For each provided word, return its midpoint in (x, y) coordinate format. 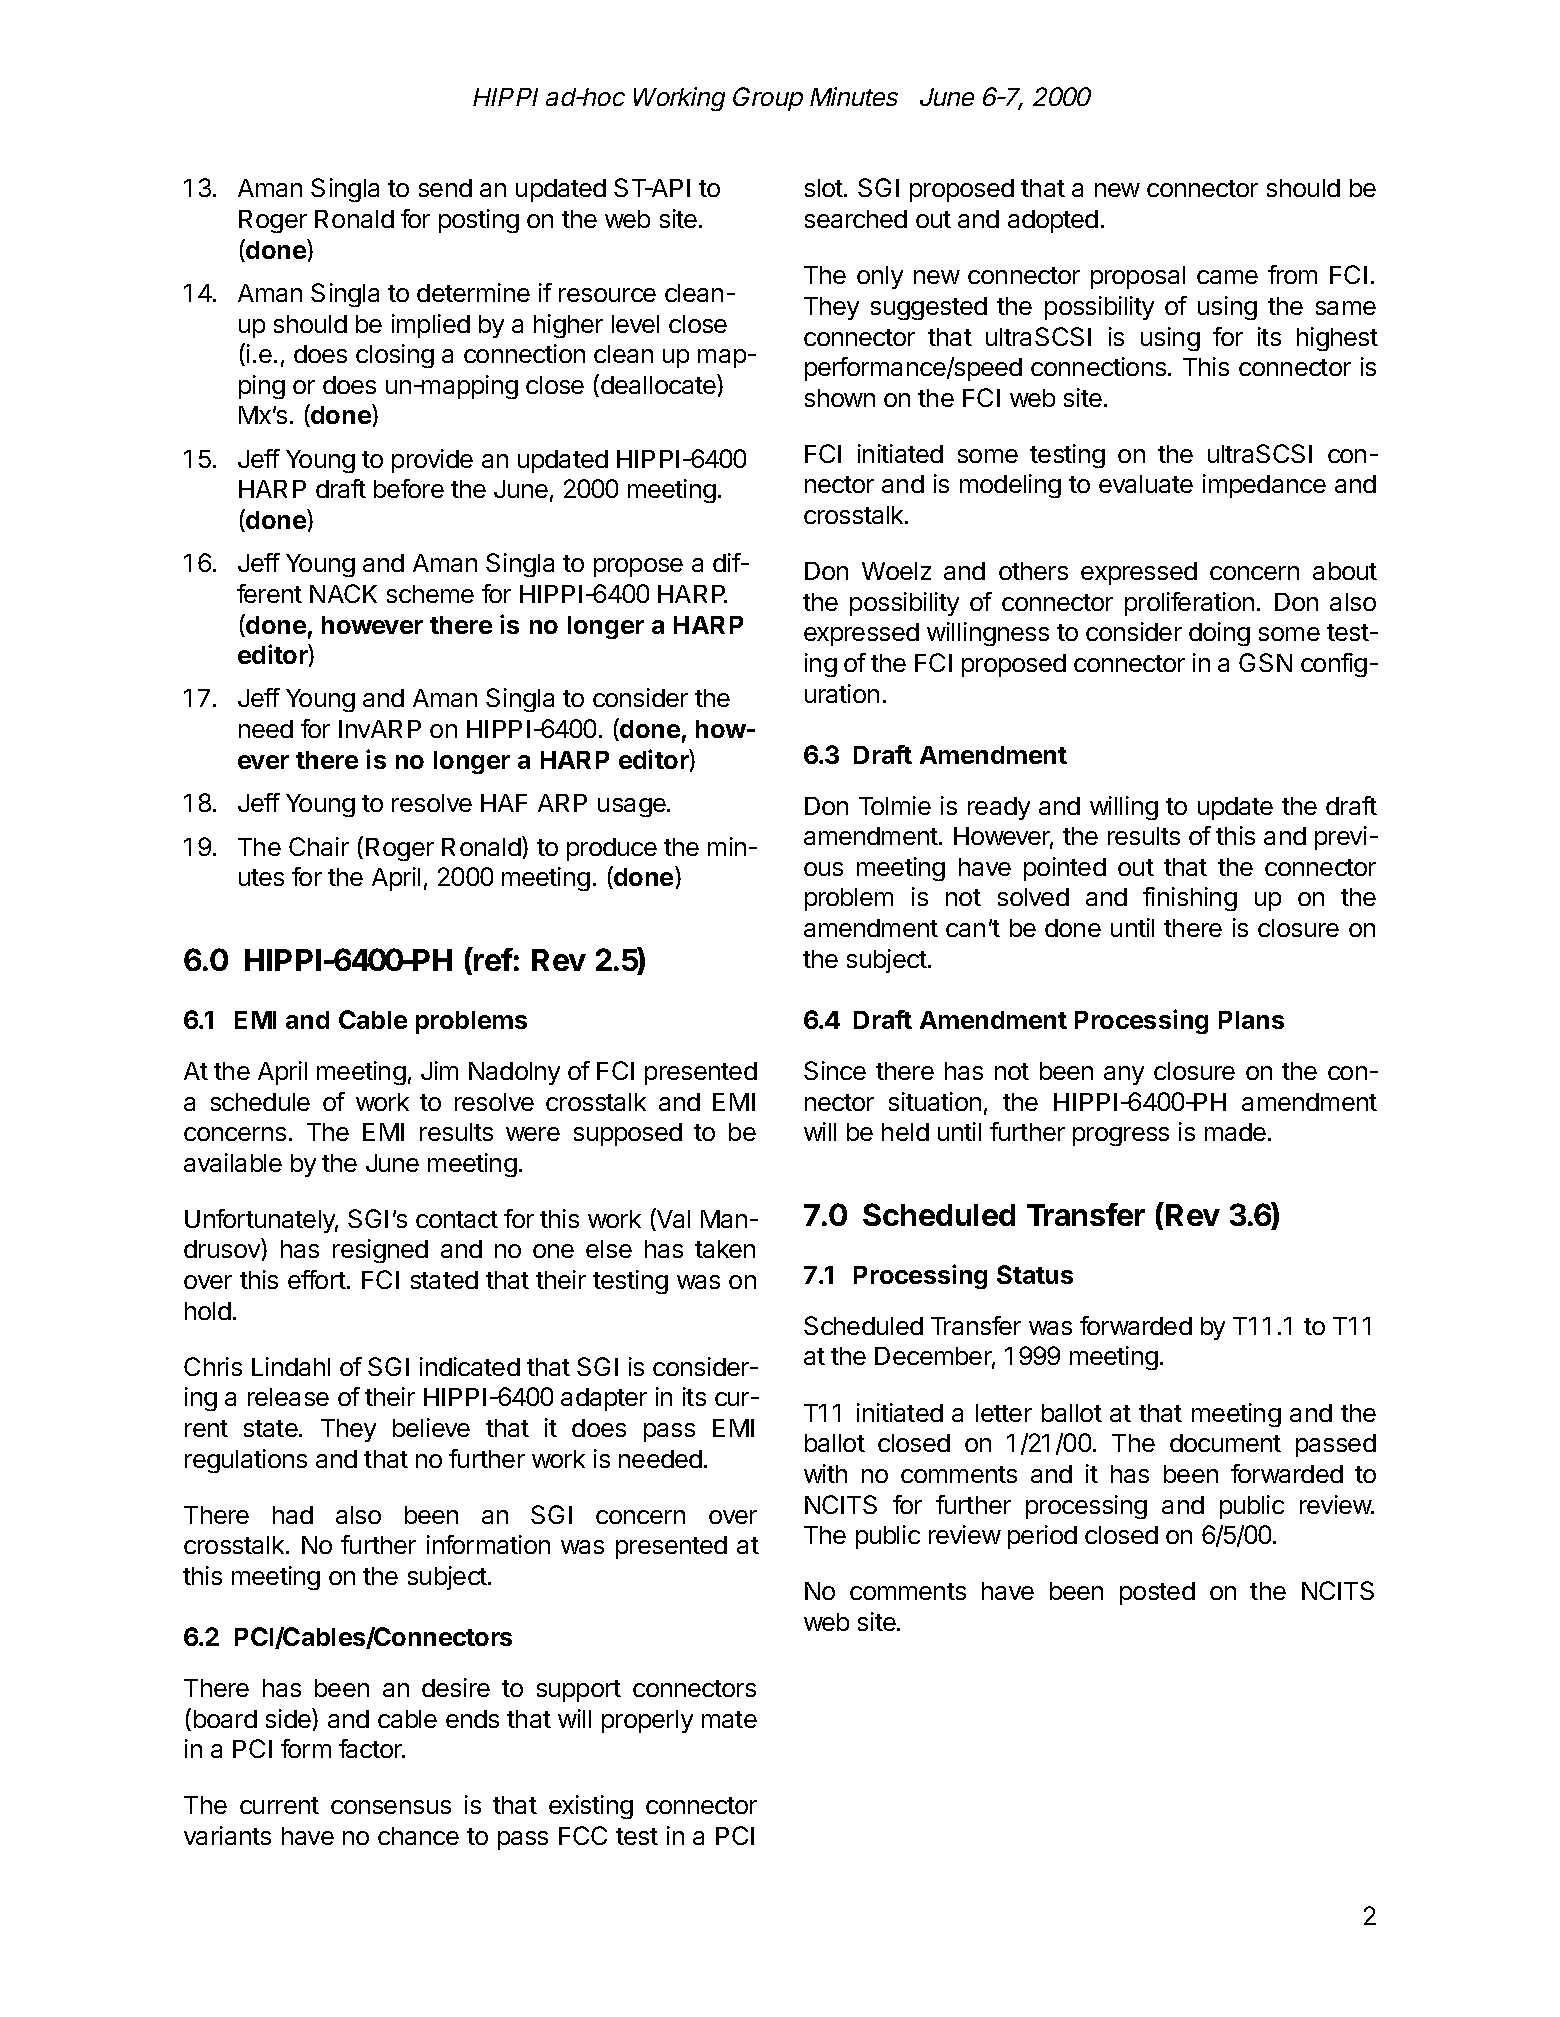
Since (835, 1070)
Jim (439, 1070)
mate (729, 1719)
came (1227, 277)
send (445, 188)
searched (856, 219)
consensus (391, 1807)
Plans (1251, 1020)
